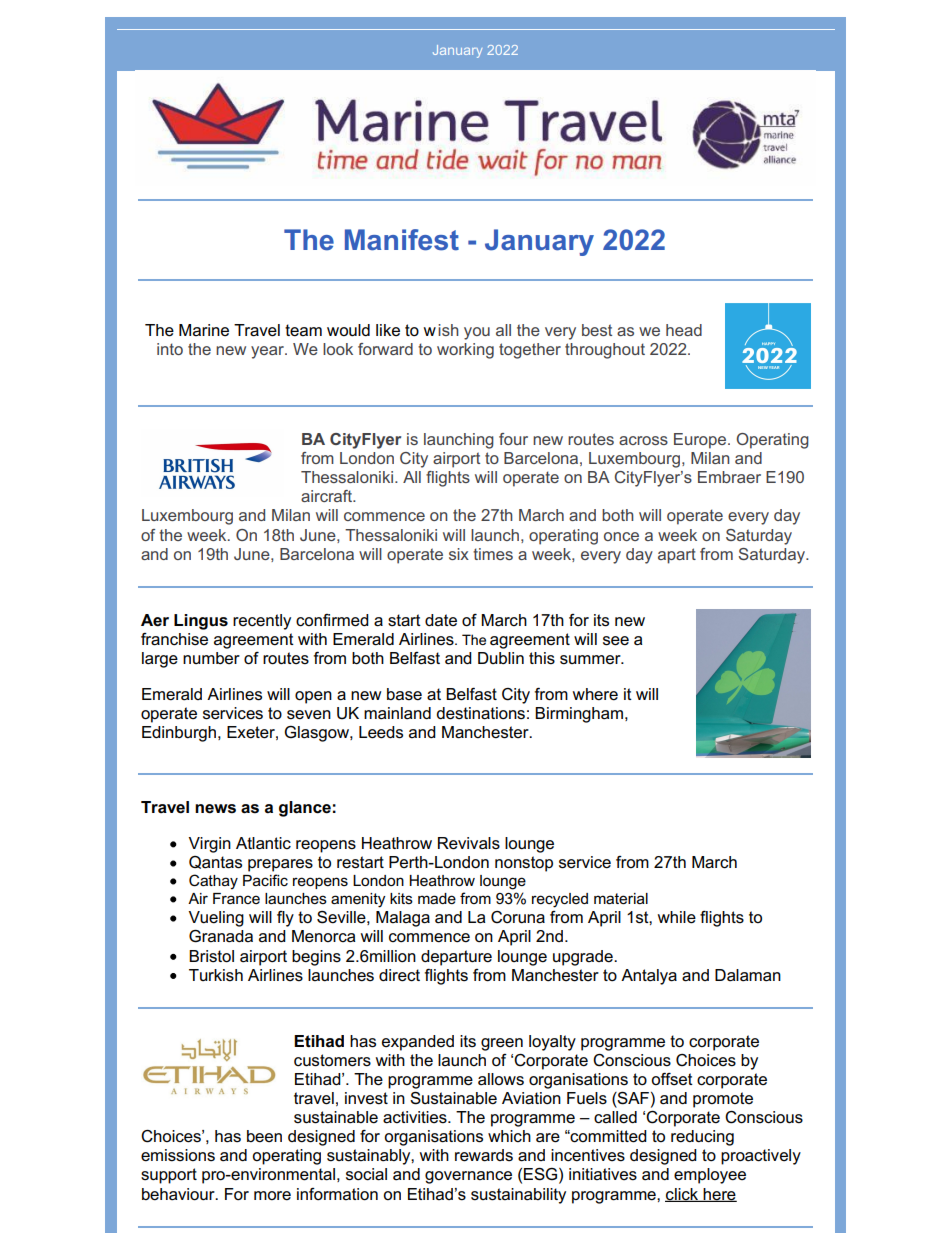 Image resolution: width=952 pixels, height=1233 pixels. Describe the element at coordinates (677, 556) in the document. I see `apart` at that location.
